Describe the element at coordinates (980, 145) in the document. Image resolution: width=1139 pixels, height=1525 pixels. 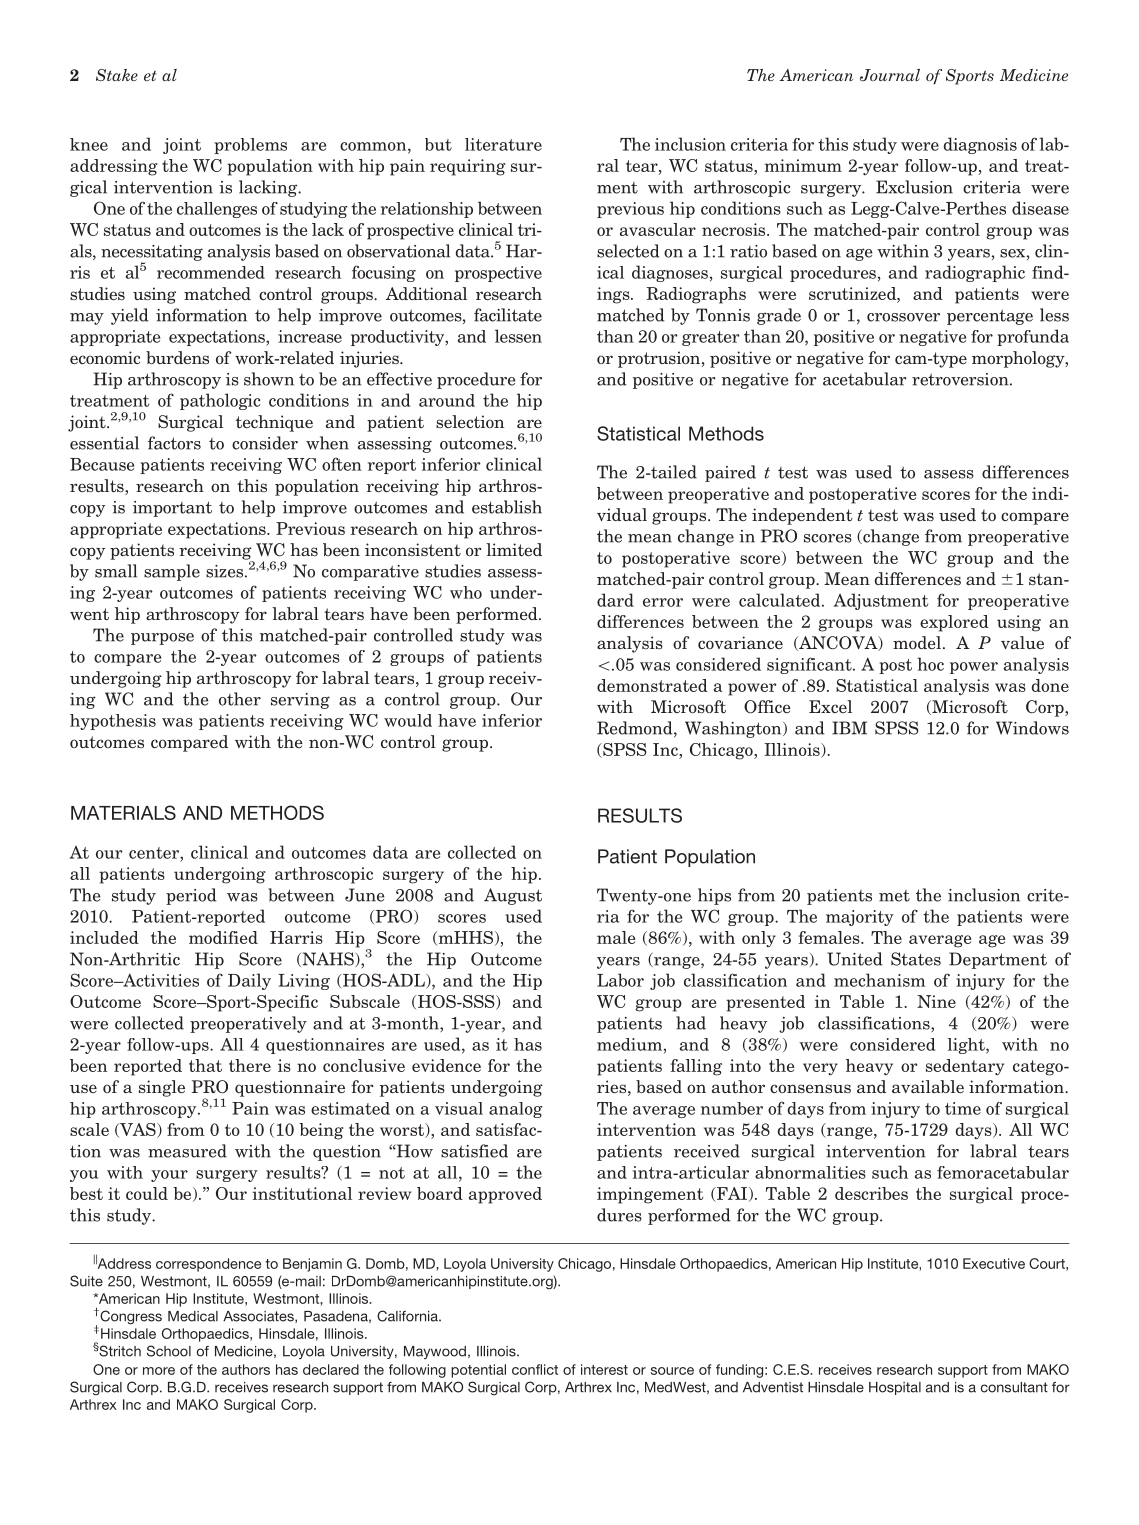
I see `diagnosis` at that location.
